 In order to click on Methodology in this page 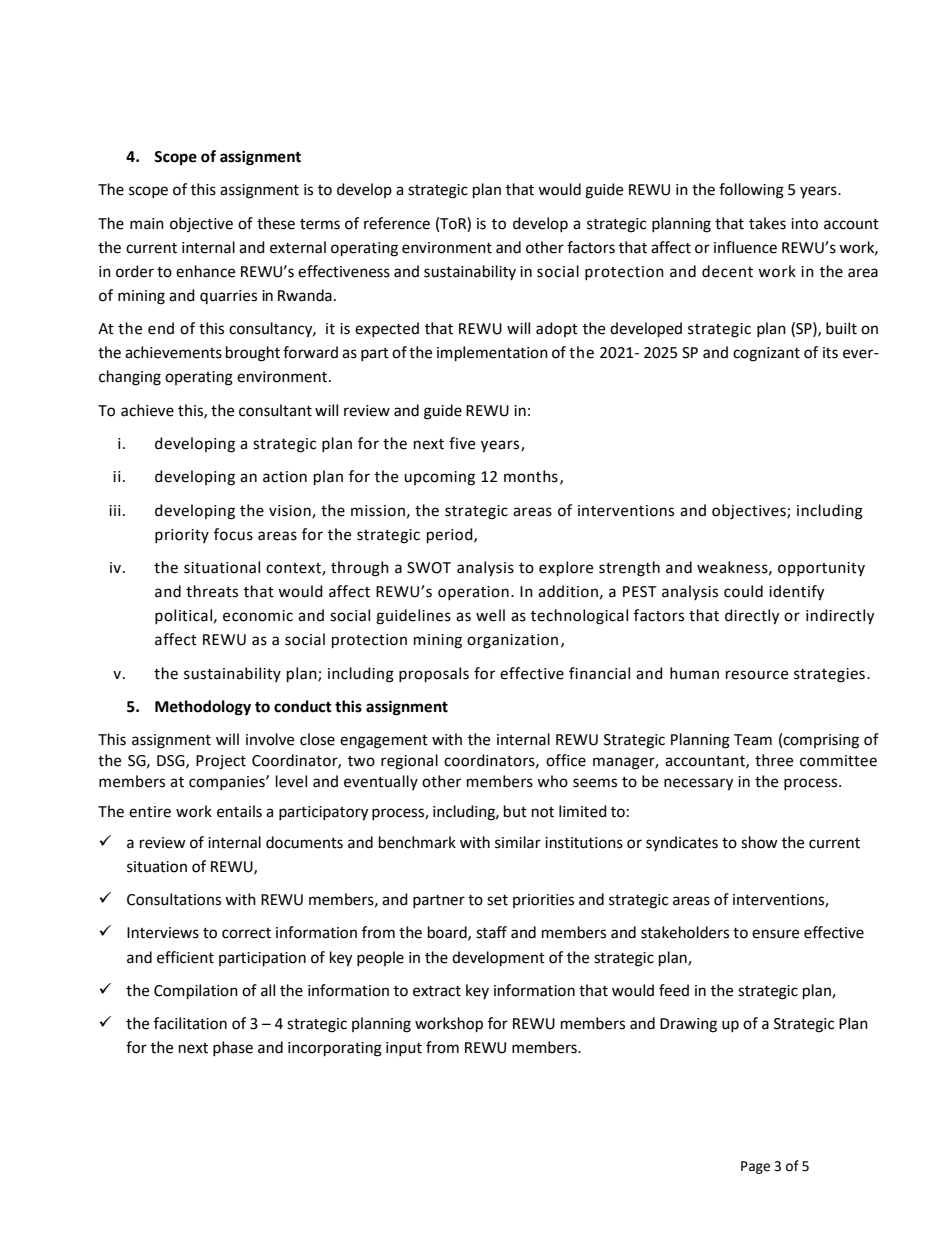, I will do `click(203, 708)`.
